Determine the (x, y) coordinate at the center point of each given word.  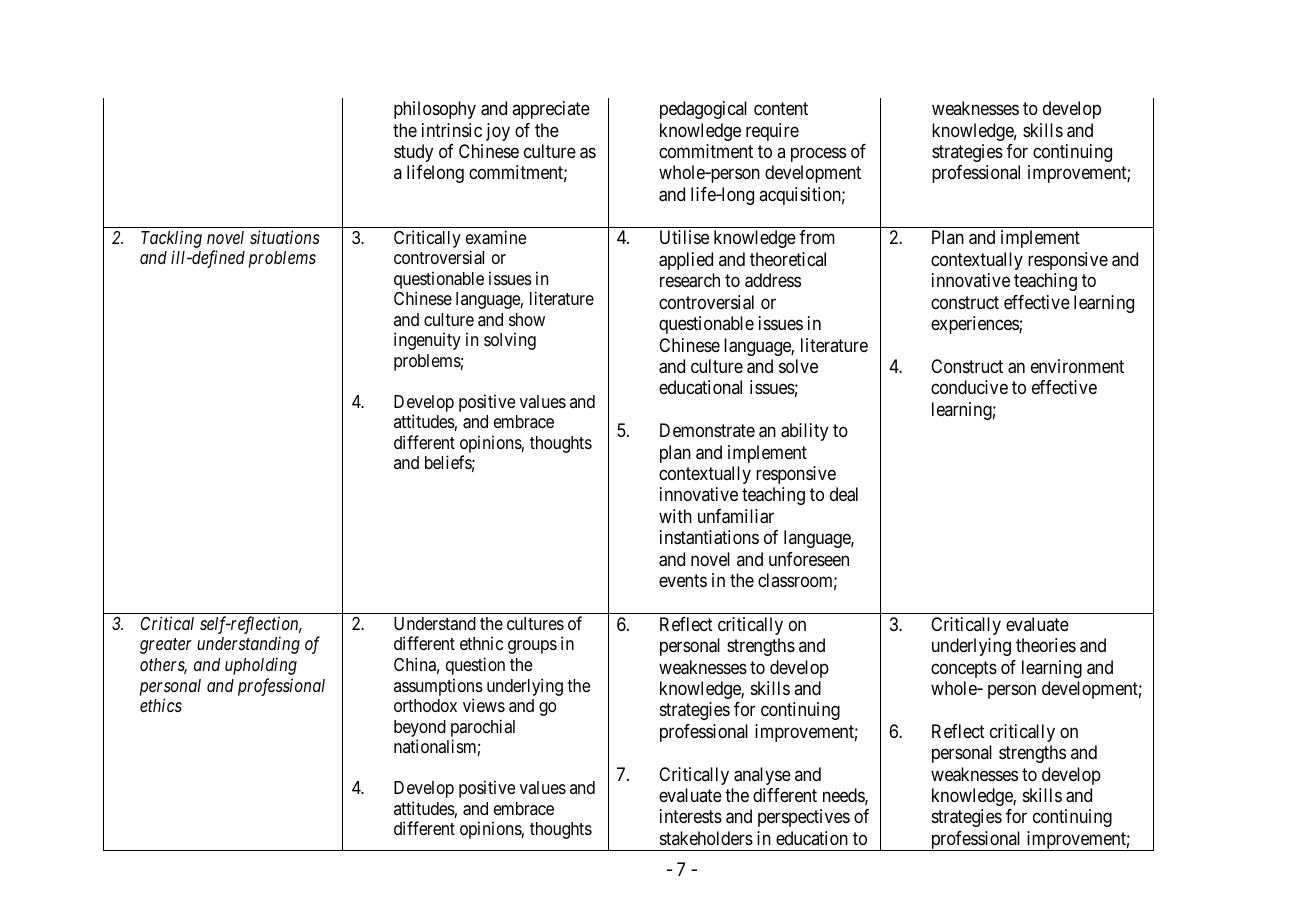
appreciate (551, 110)
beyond (420, 728)
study (413, 153)
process (818, 154)
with (675, 516)
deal (844, 494)
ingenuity (427, 341)
